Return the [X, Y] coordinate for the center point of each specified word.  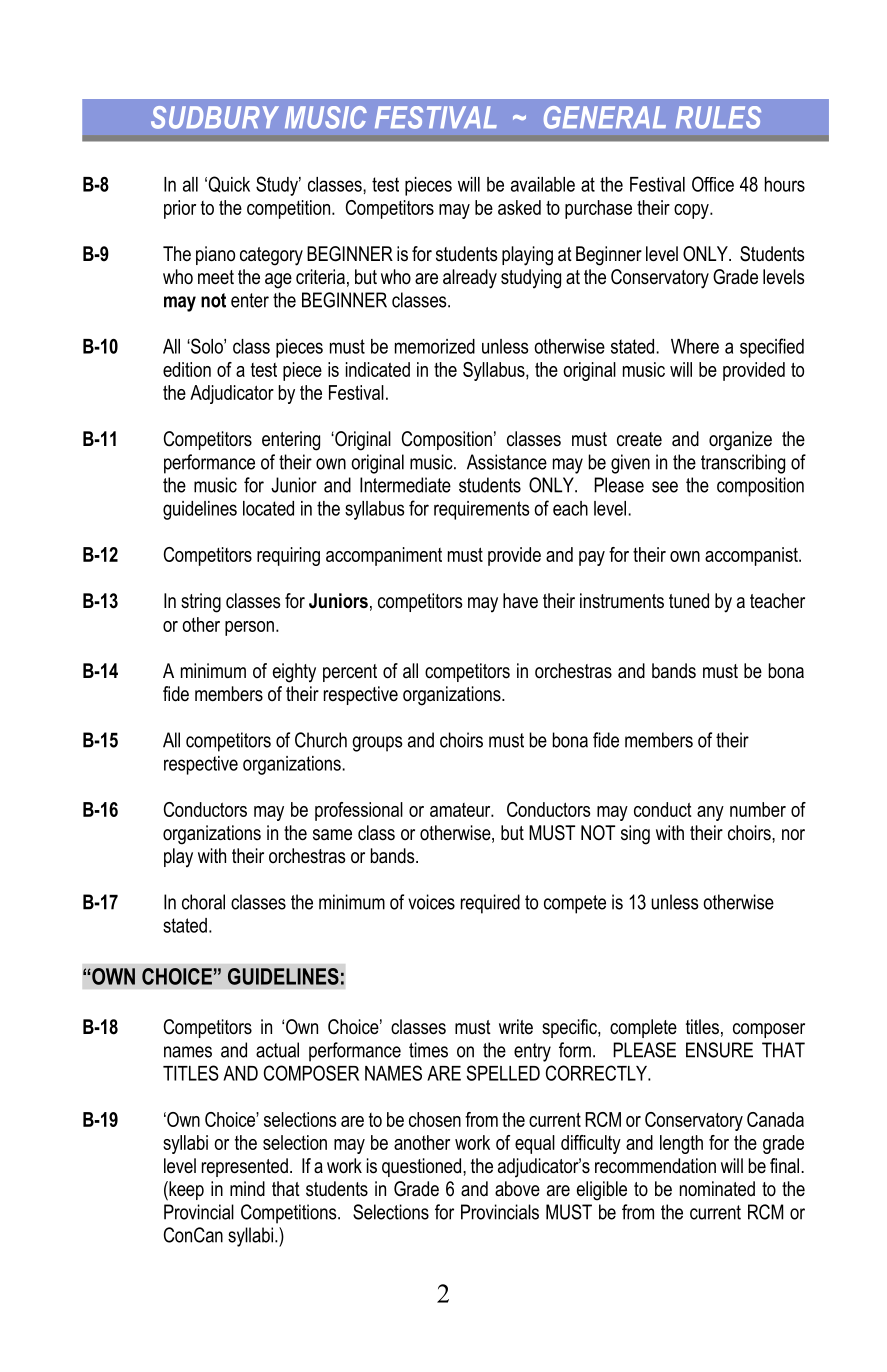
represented [245, 1167]
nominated [717, 1189]
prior [180, 209]
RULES [718, 117]
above [517, 1189]
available [543, 184]
